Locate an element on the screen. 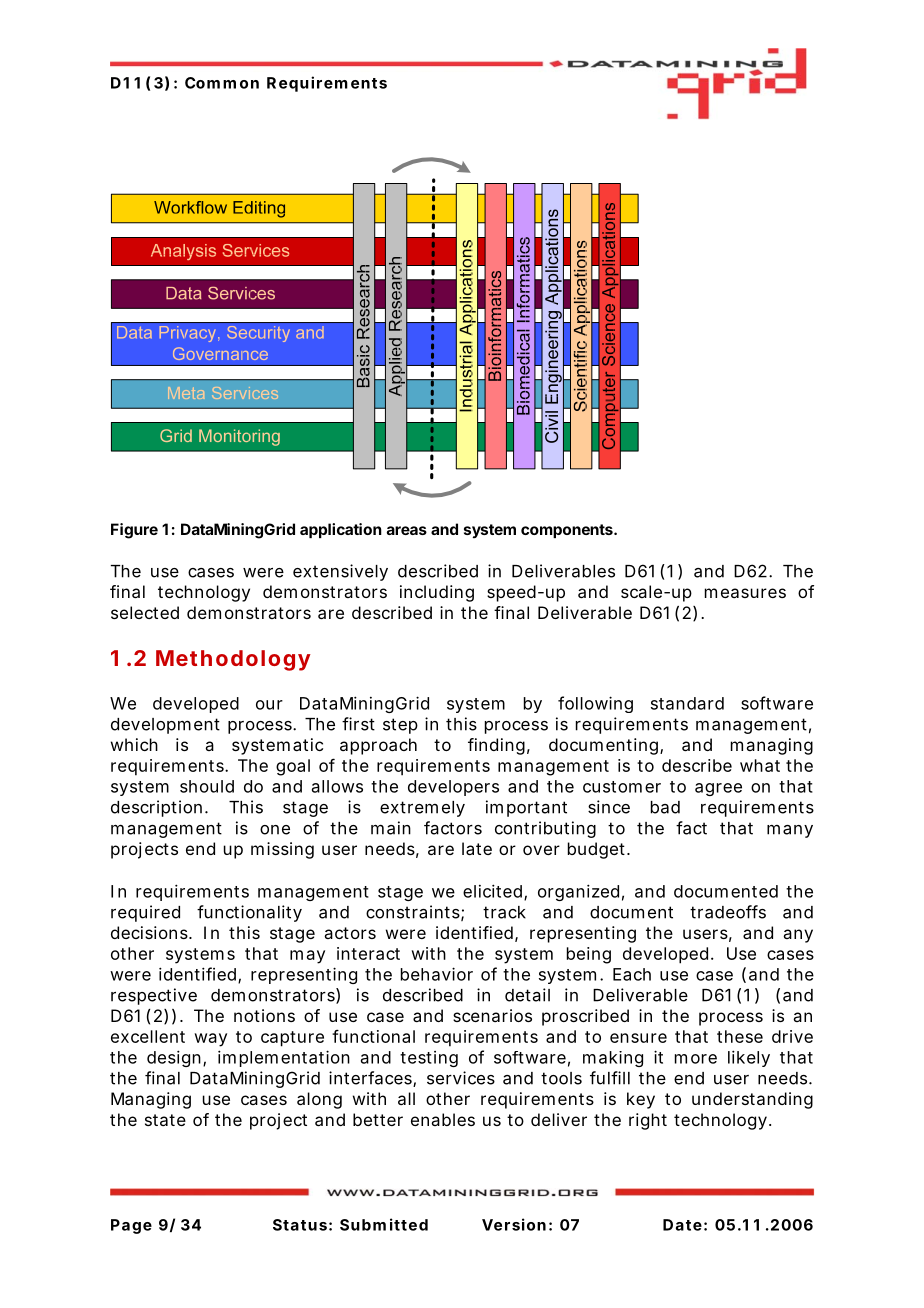 This screenshot has height=1308, width=924. selected is located at coordinates (145, 612).
